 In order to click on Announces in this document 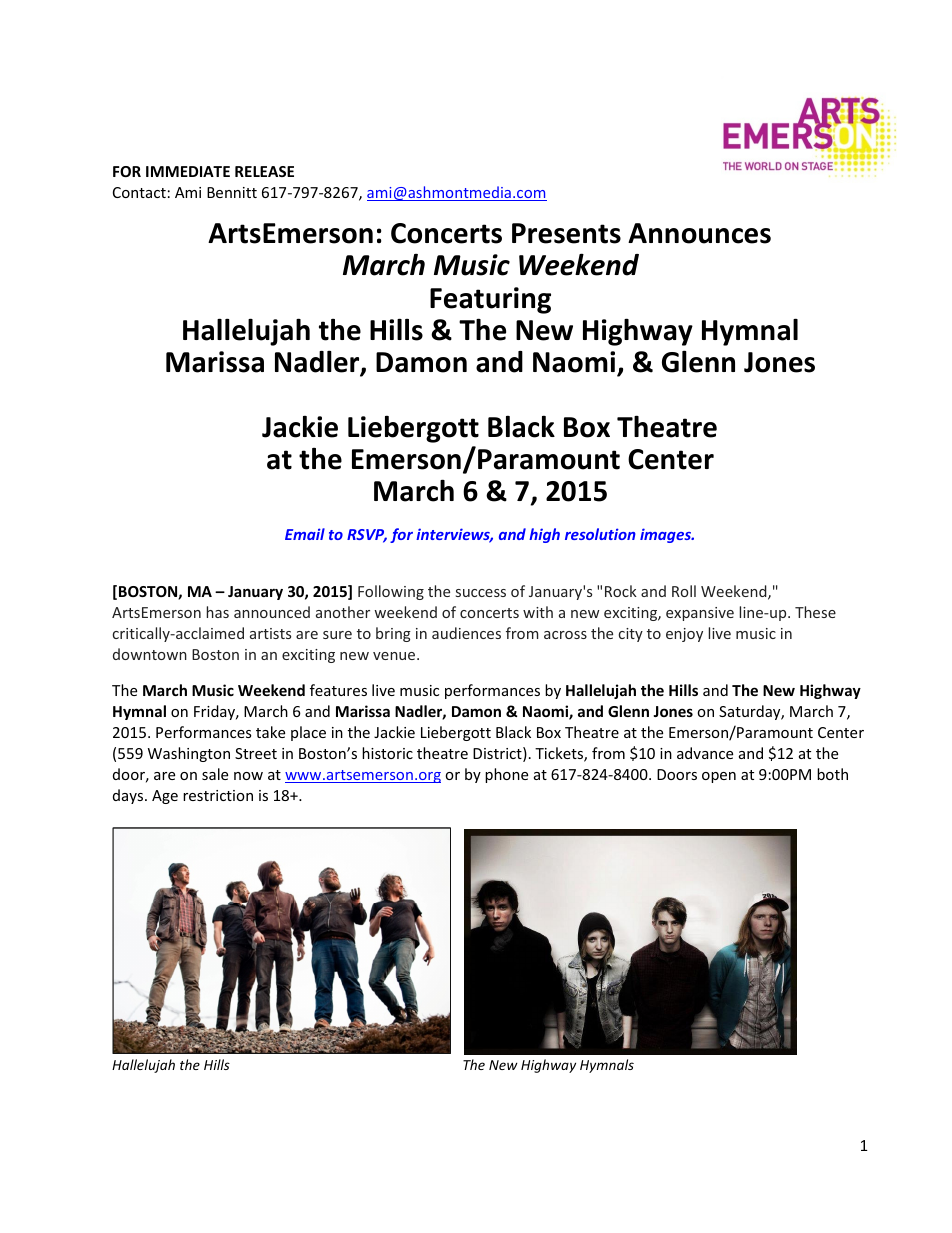, I will do `click(699, 233)`.
